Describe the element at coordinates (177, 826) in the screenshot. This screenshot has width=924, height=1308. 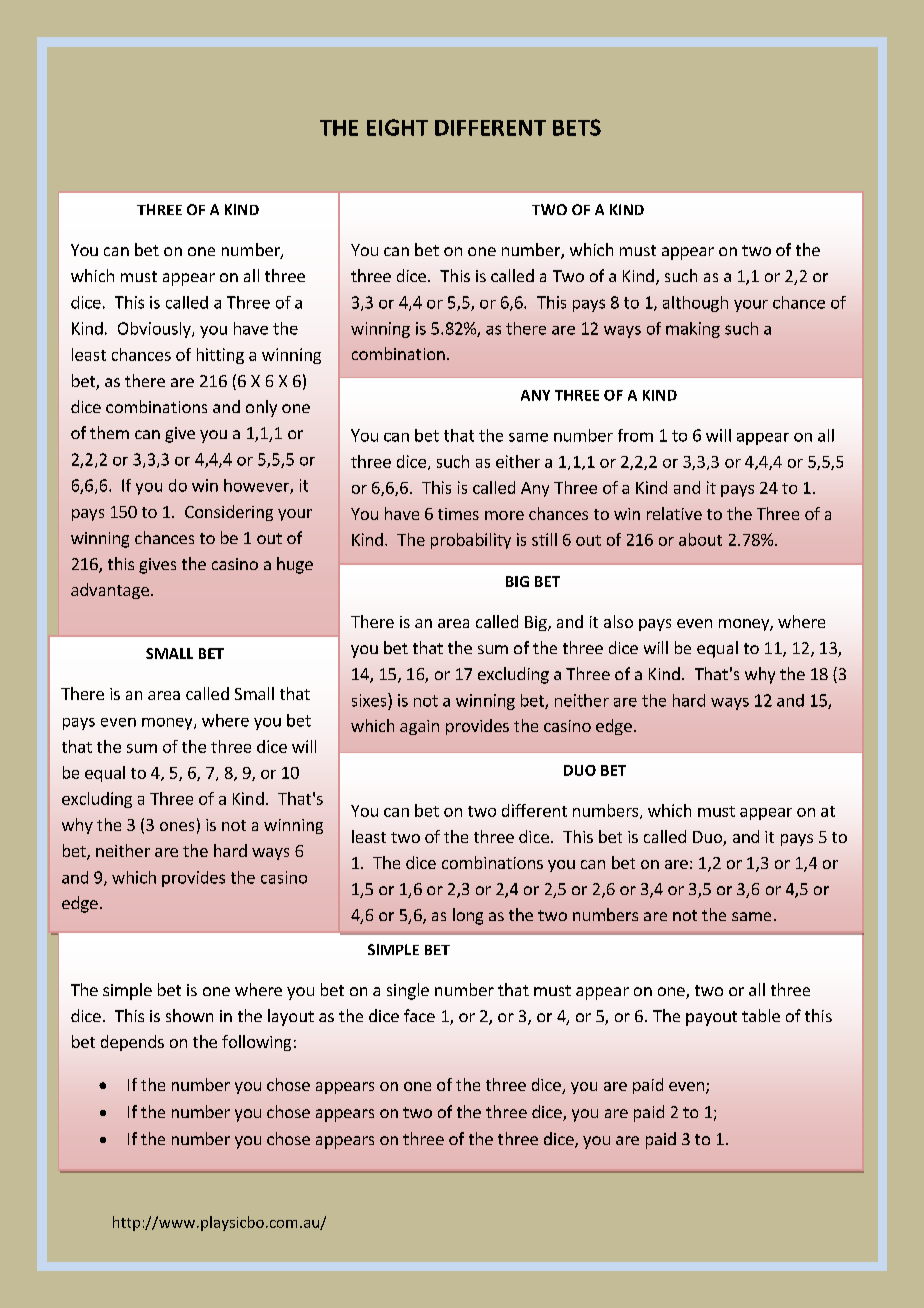
I see `ones` at that location.
